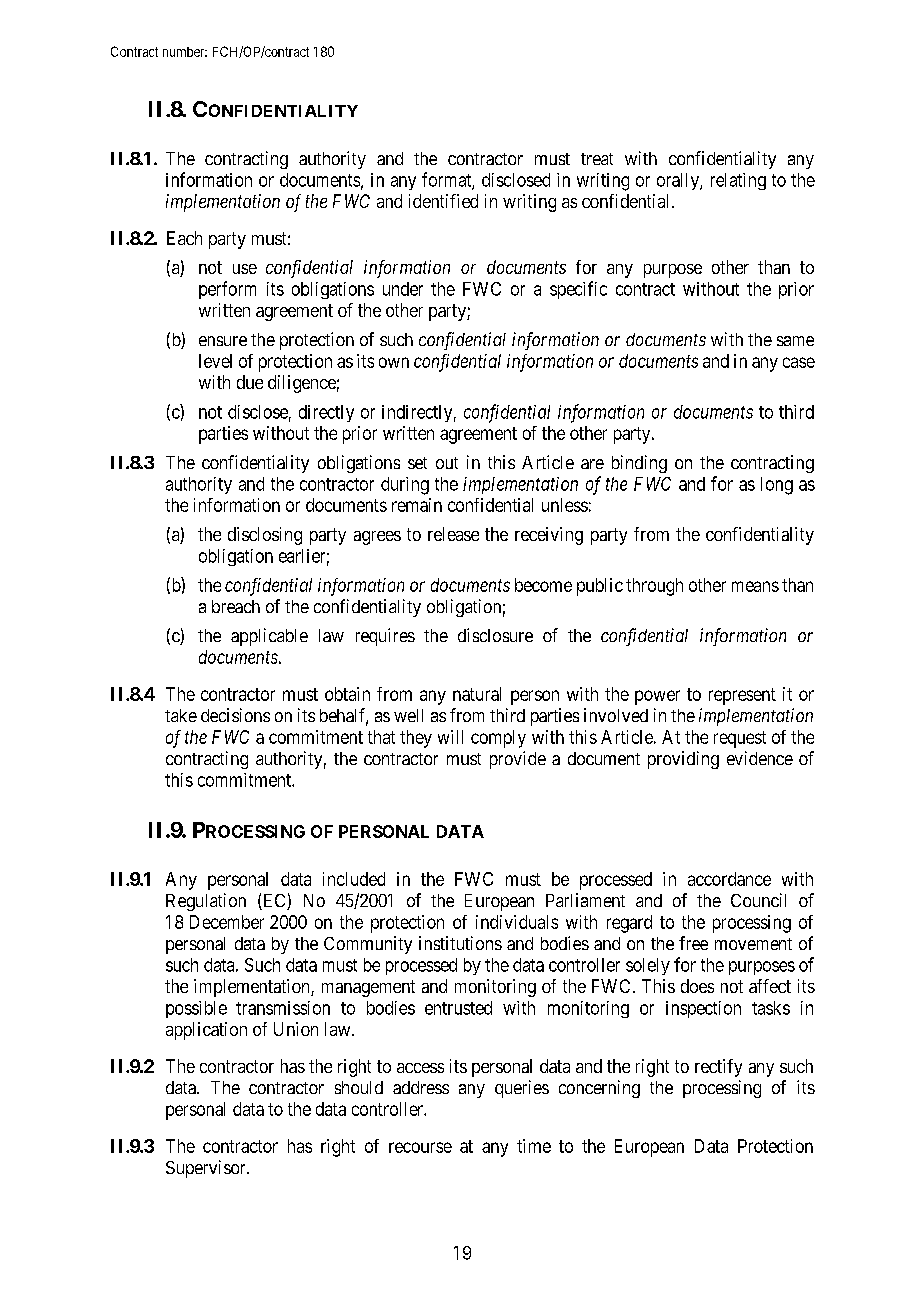 The width and height of the document is (924, 1308). What do you see at coordinates (269, 637) in the document?
I see `applicable` at bounding box center [269, 637].
